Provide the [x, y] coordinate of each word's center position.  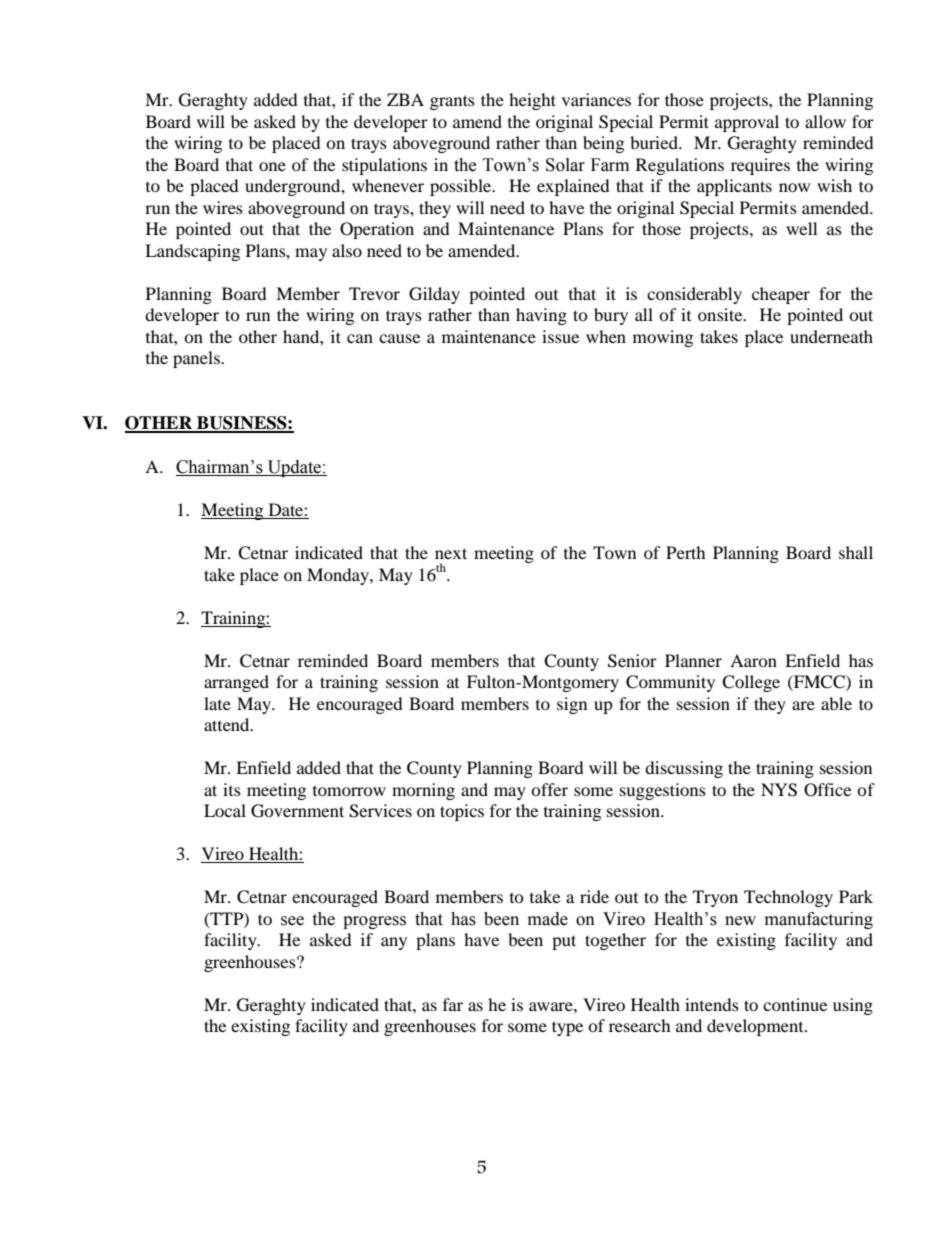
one [272, 166]
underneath [831, 336]
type [567, 1028]
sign [572, 705]
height [532, 101]
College [751, 683]
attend [228, 724]
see [292, 921]
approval [747, 123]
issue [560, 336]
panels [197, 359]
